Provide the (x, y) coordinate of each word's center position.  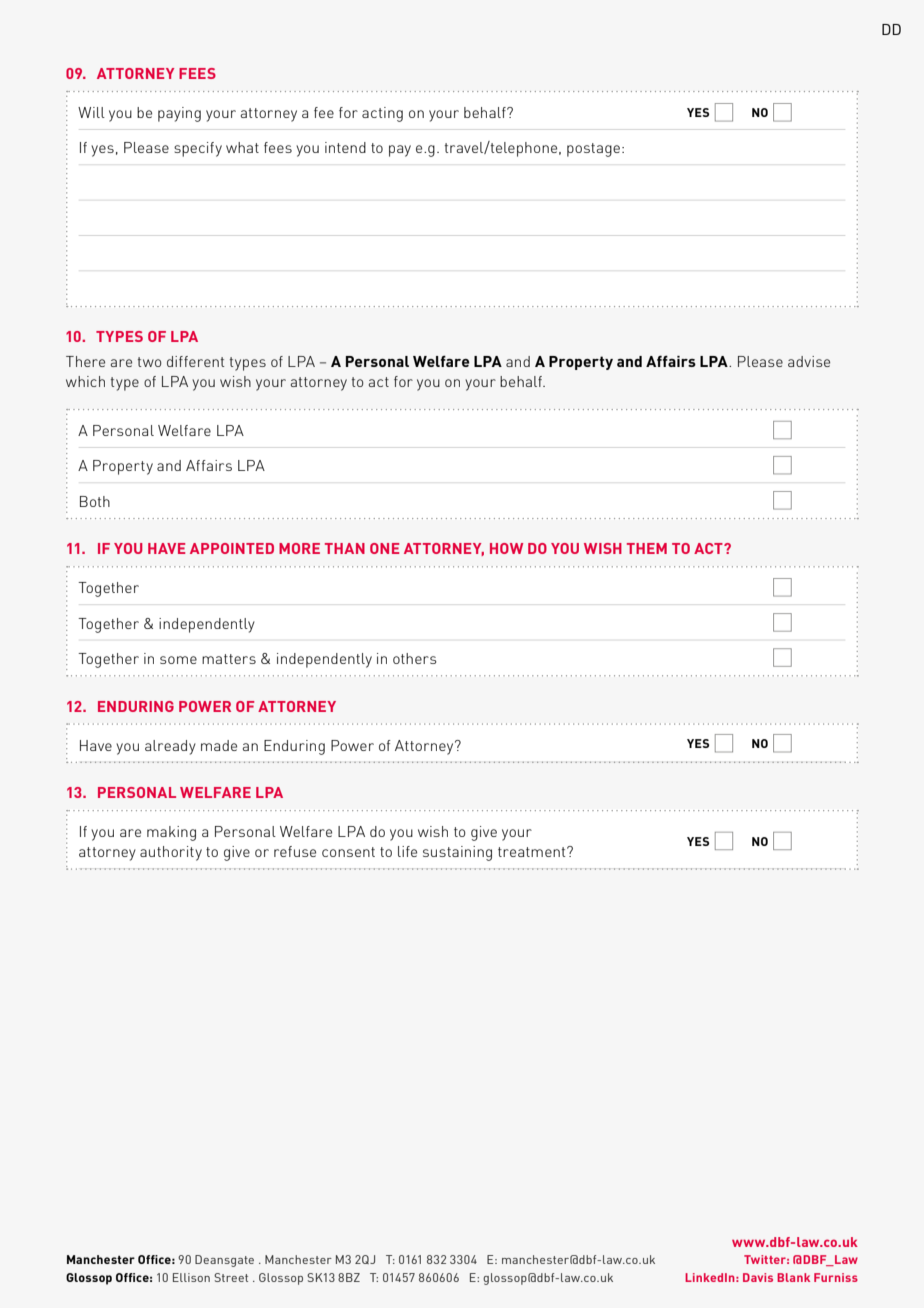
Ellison (191, 1277)
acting (382, 114)
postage (593, 150)
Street (231, 1277)
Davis (758, 1277)
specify (198, 149)
